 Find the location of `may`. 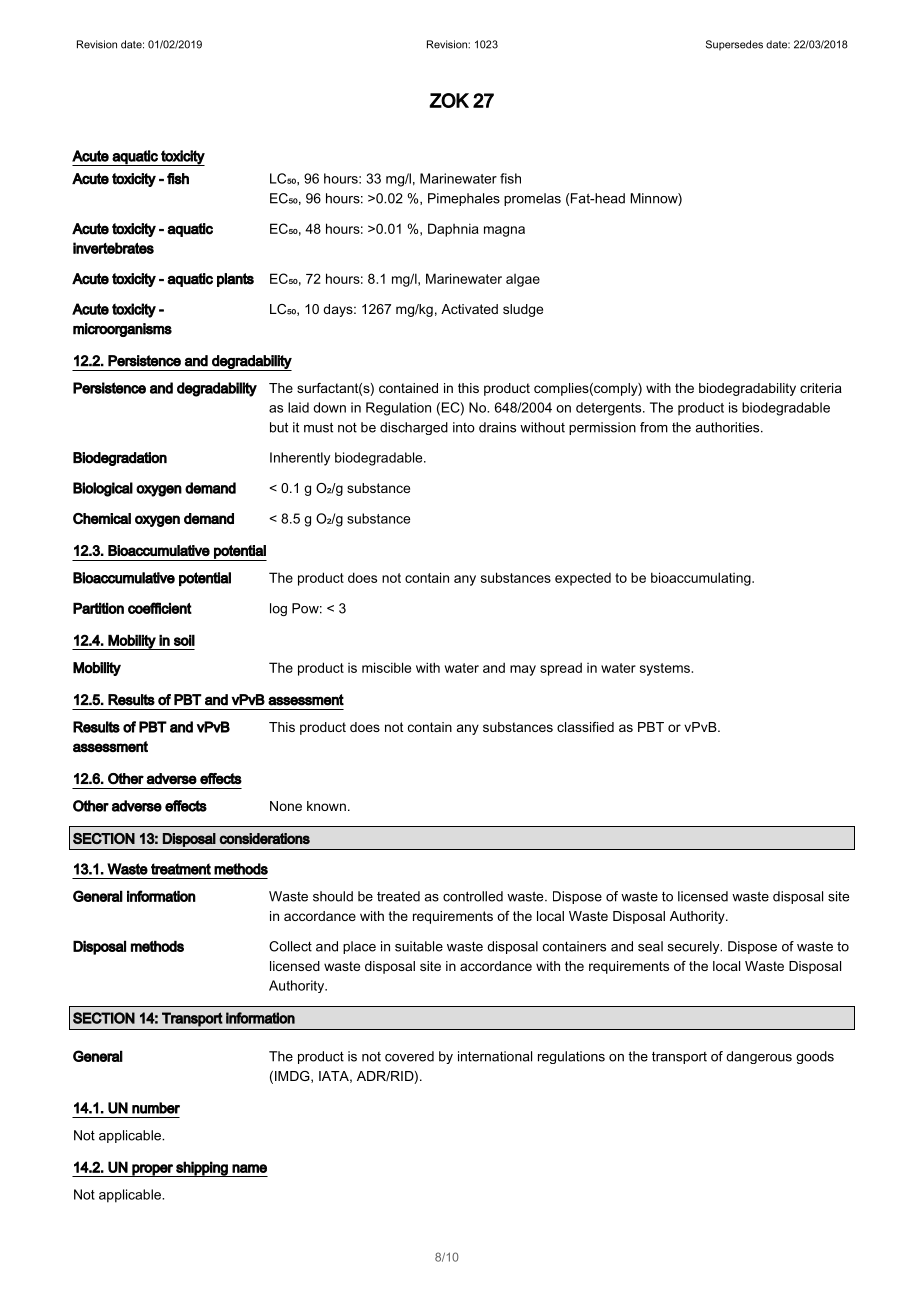

may is located at coordinates (523, 670).
